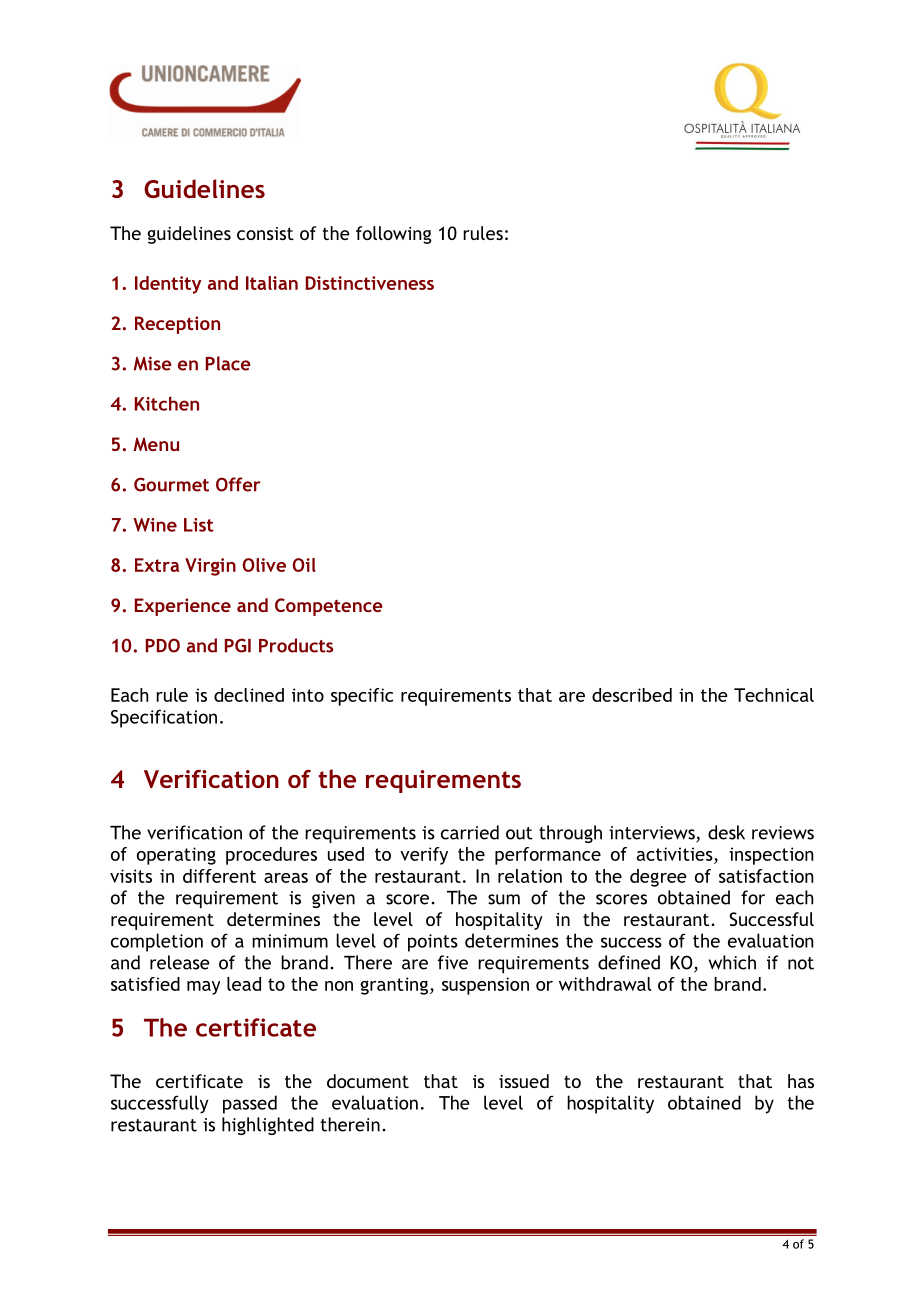 This screenshot has height=1308, width=924. I want to click on passed, so click(250, 1104).
